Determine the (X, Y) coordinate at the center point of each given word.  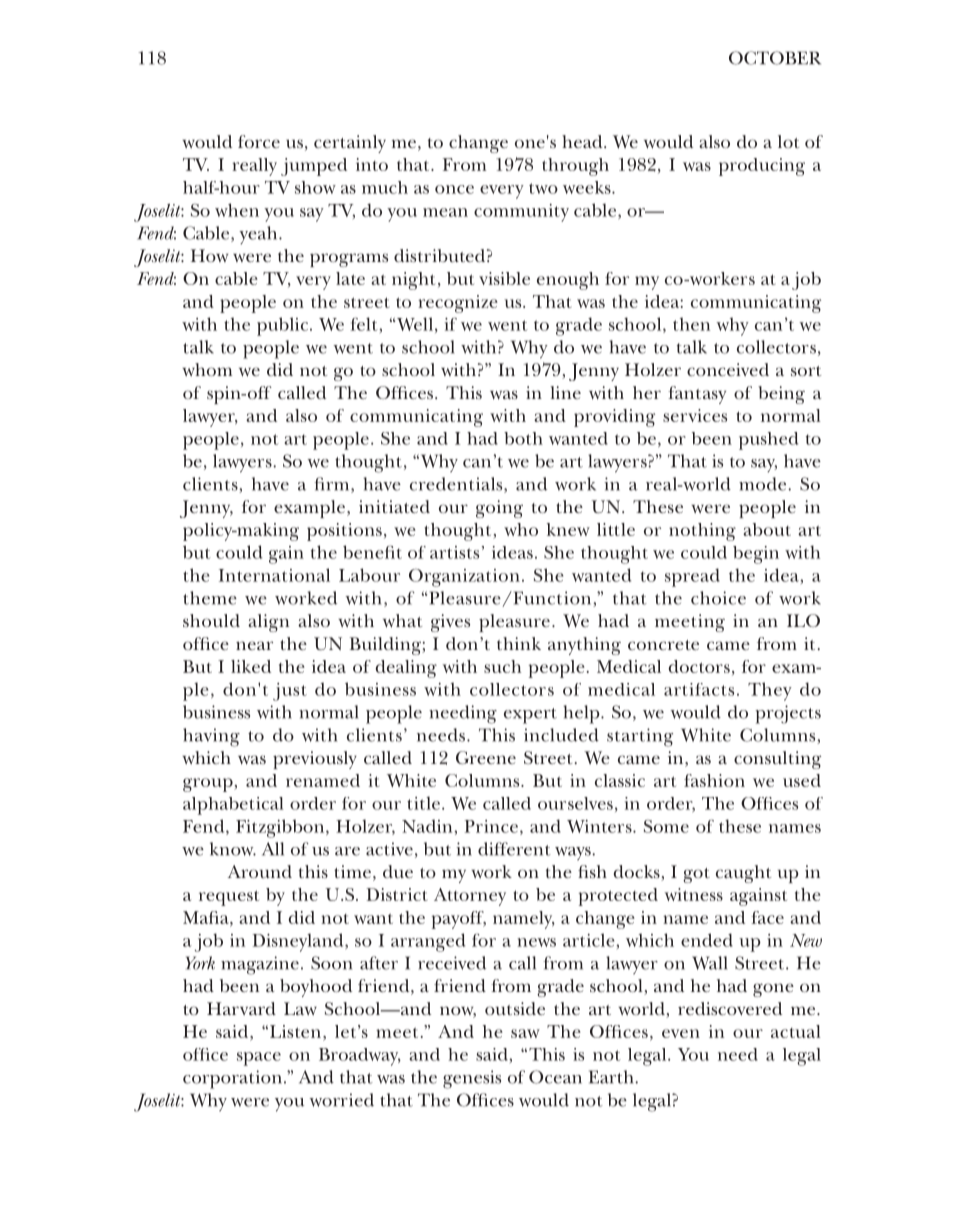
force (259, 141)
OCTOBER (775, 58)
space (259, 1059)
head (583, 141)
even (681, 1033)
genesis (472, 1079)
